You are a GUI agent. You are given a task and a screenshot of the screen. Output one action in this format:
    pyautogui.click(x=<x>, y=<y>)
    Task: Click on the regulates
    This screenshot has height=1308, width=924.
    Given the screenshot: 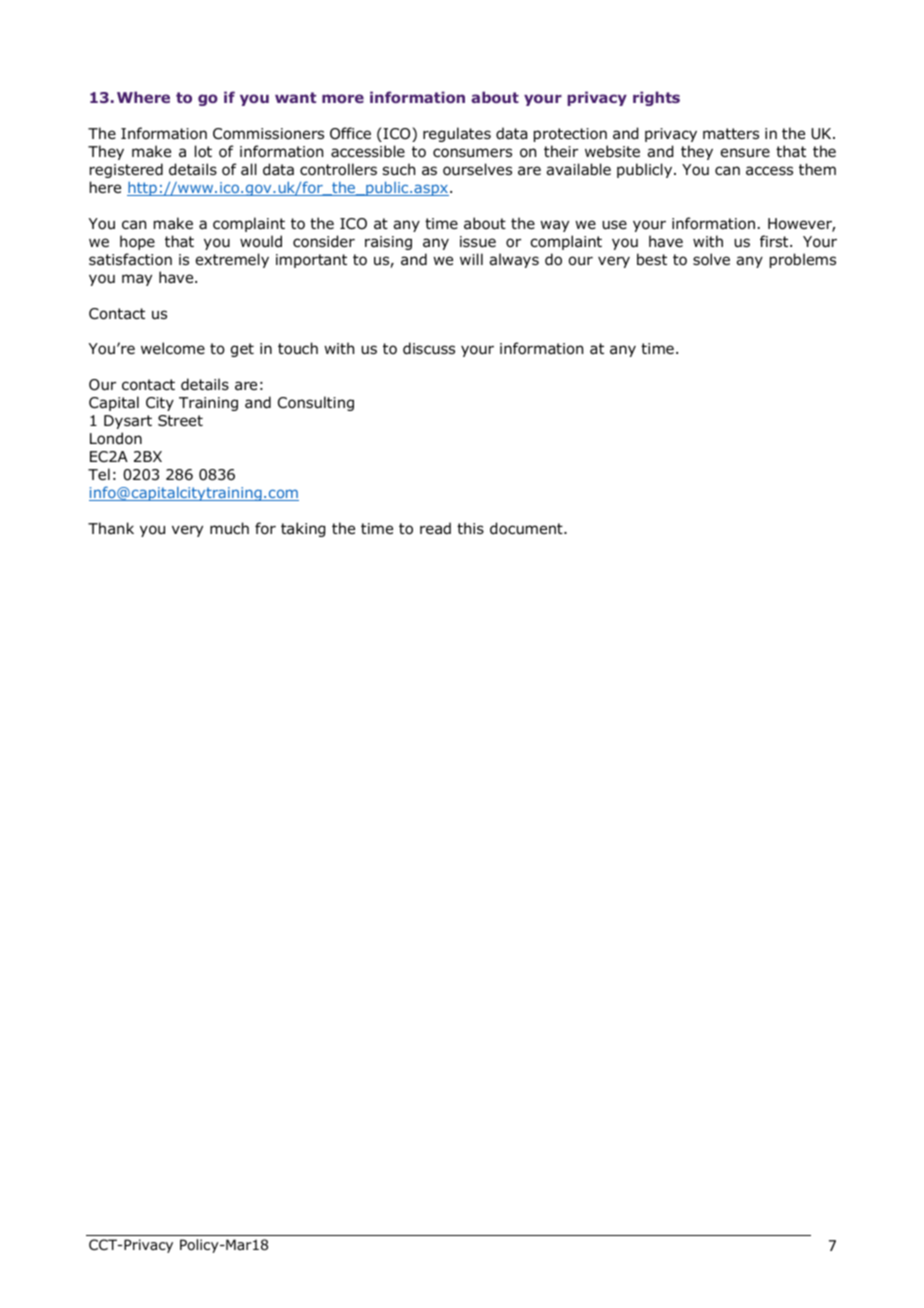 What is the action you would take?
    pyautogui.click(x=457, y=134)
